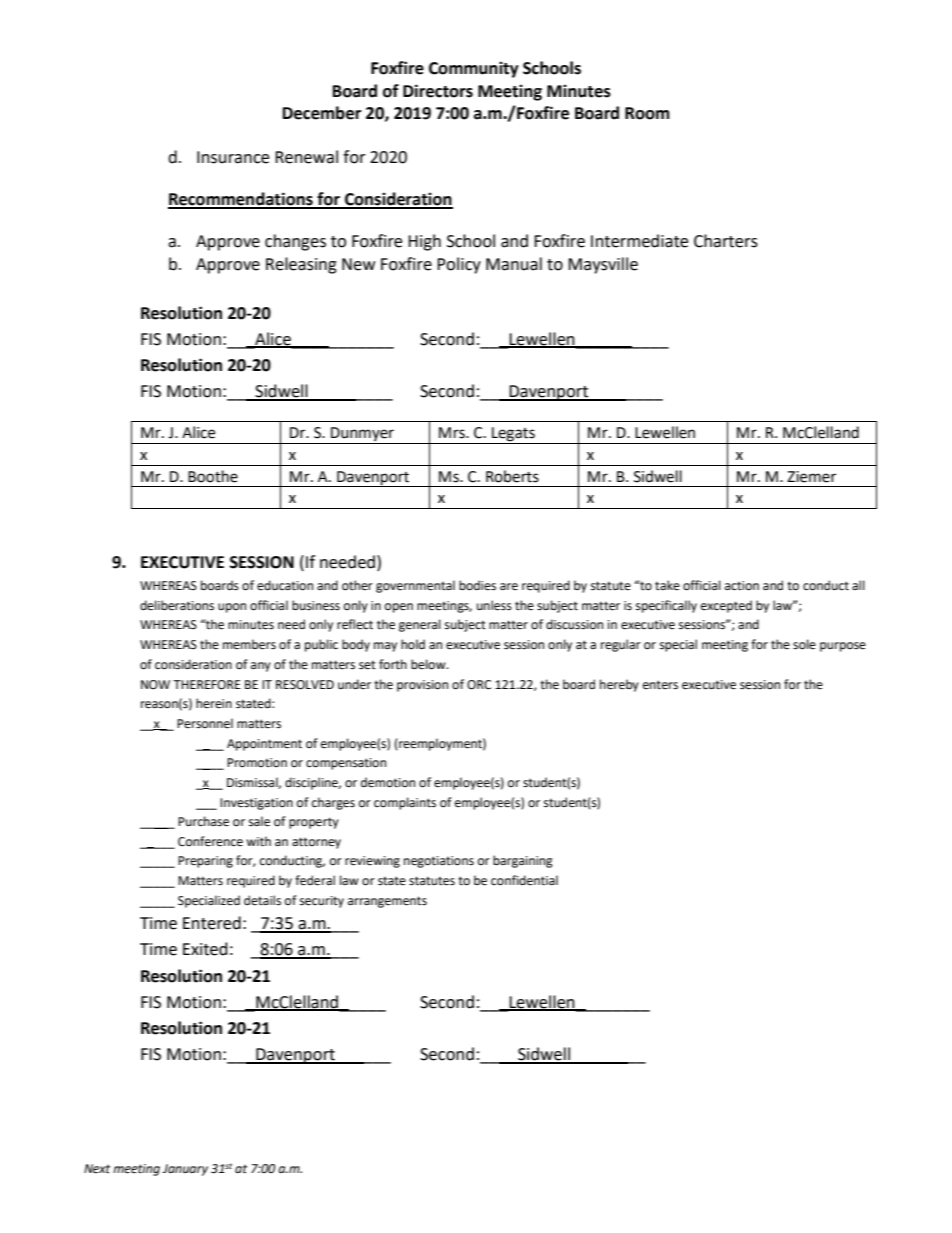 The image size is (952, 1233). Describe the element at coordinates (660, 685) in the page. I see `enters` at that location.
